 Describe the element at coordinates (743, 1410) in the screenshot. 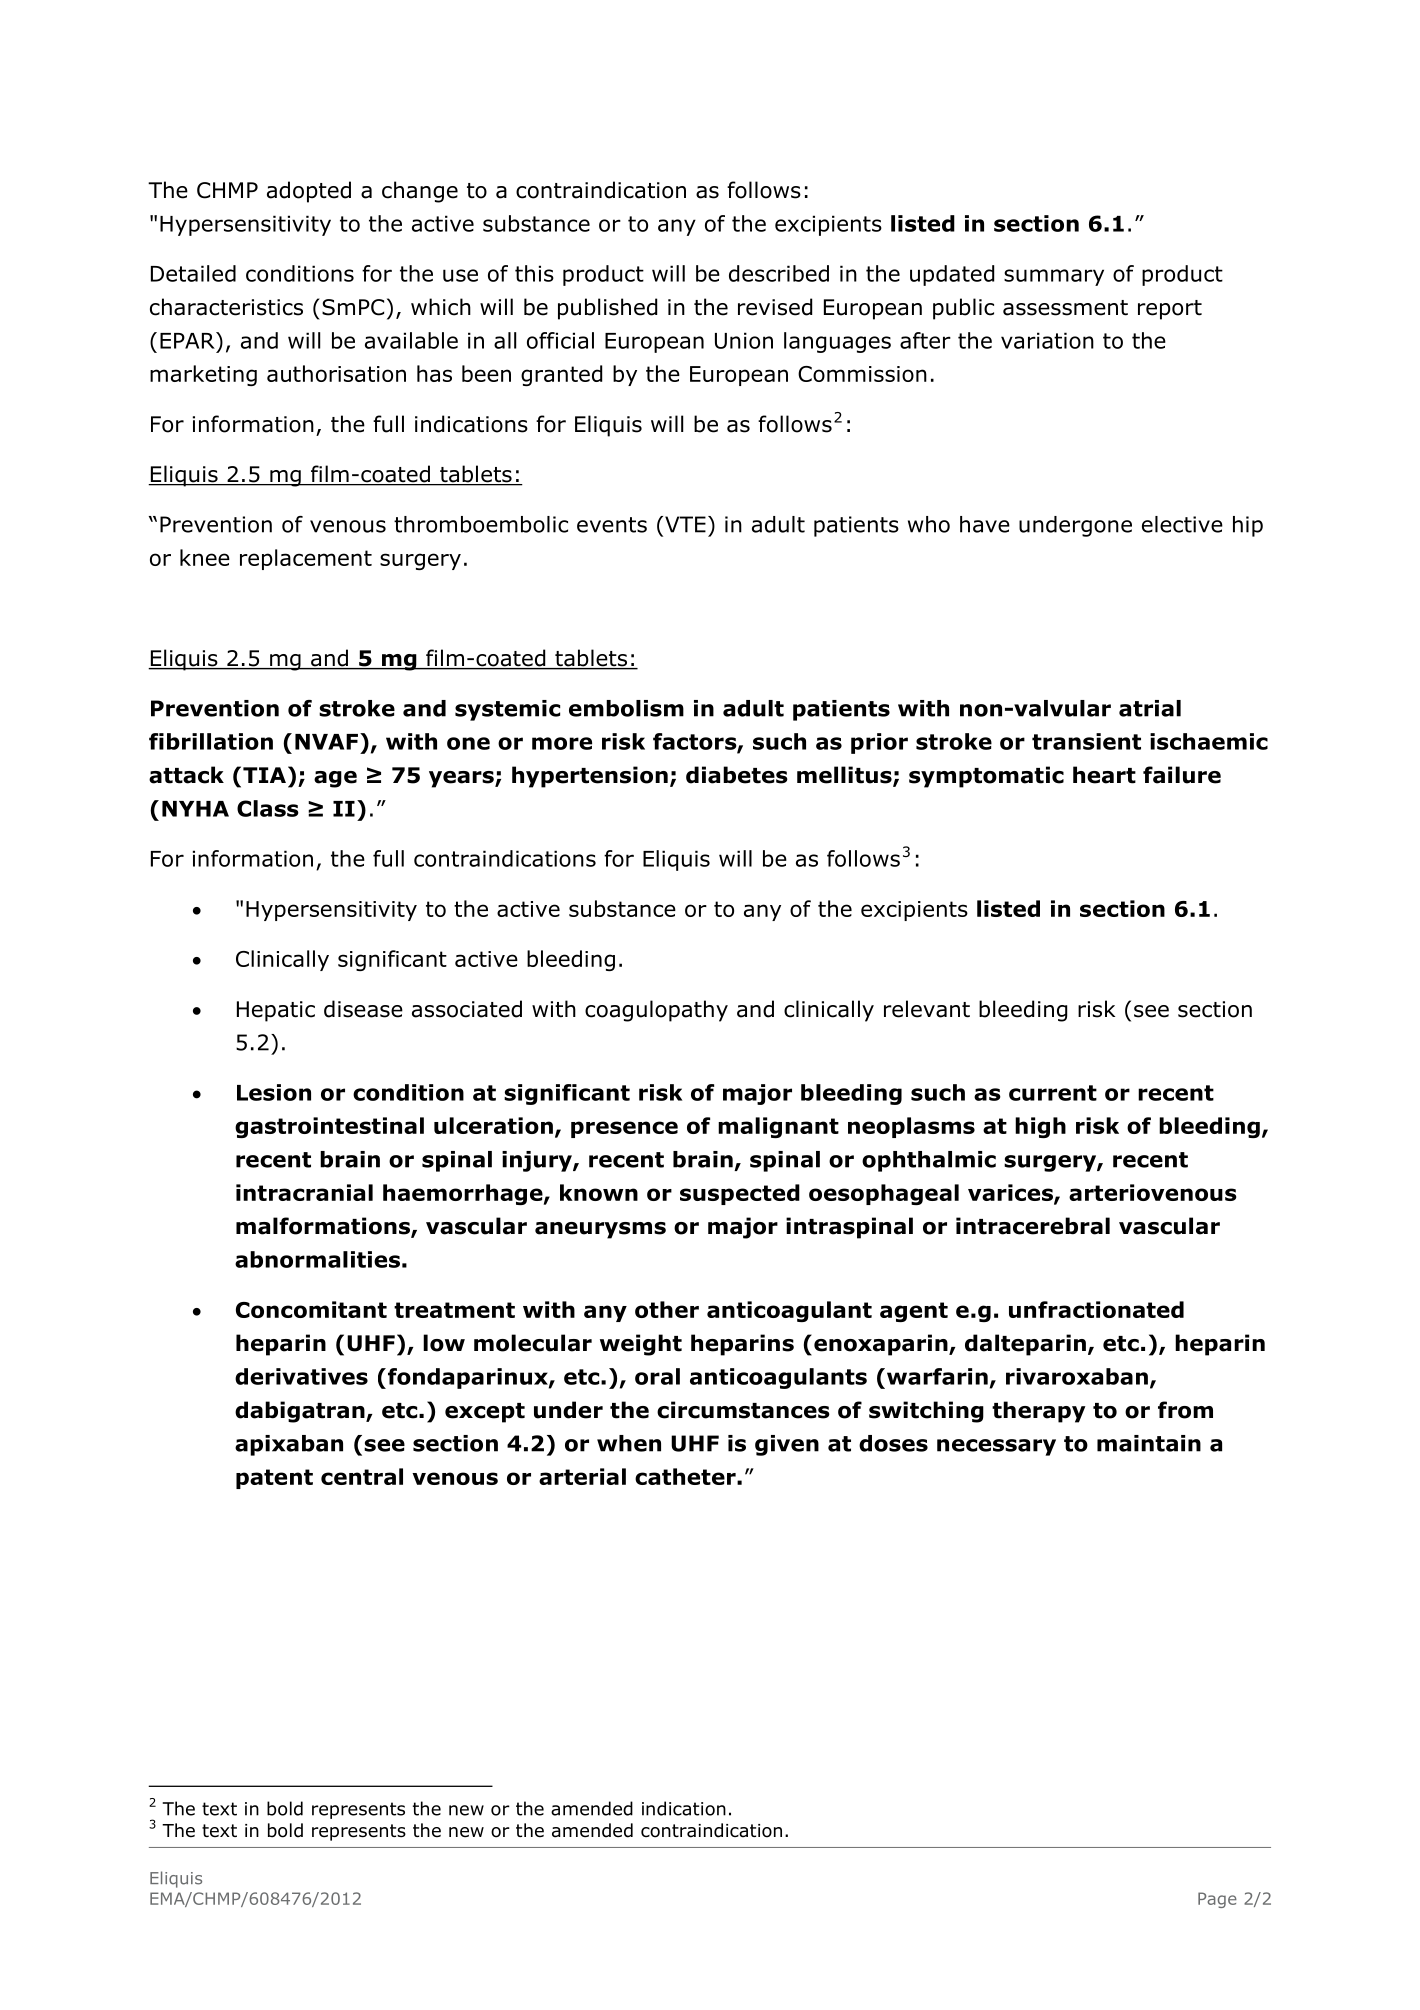

I see `circumstances` at that location.
